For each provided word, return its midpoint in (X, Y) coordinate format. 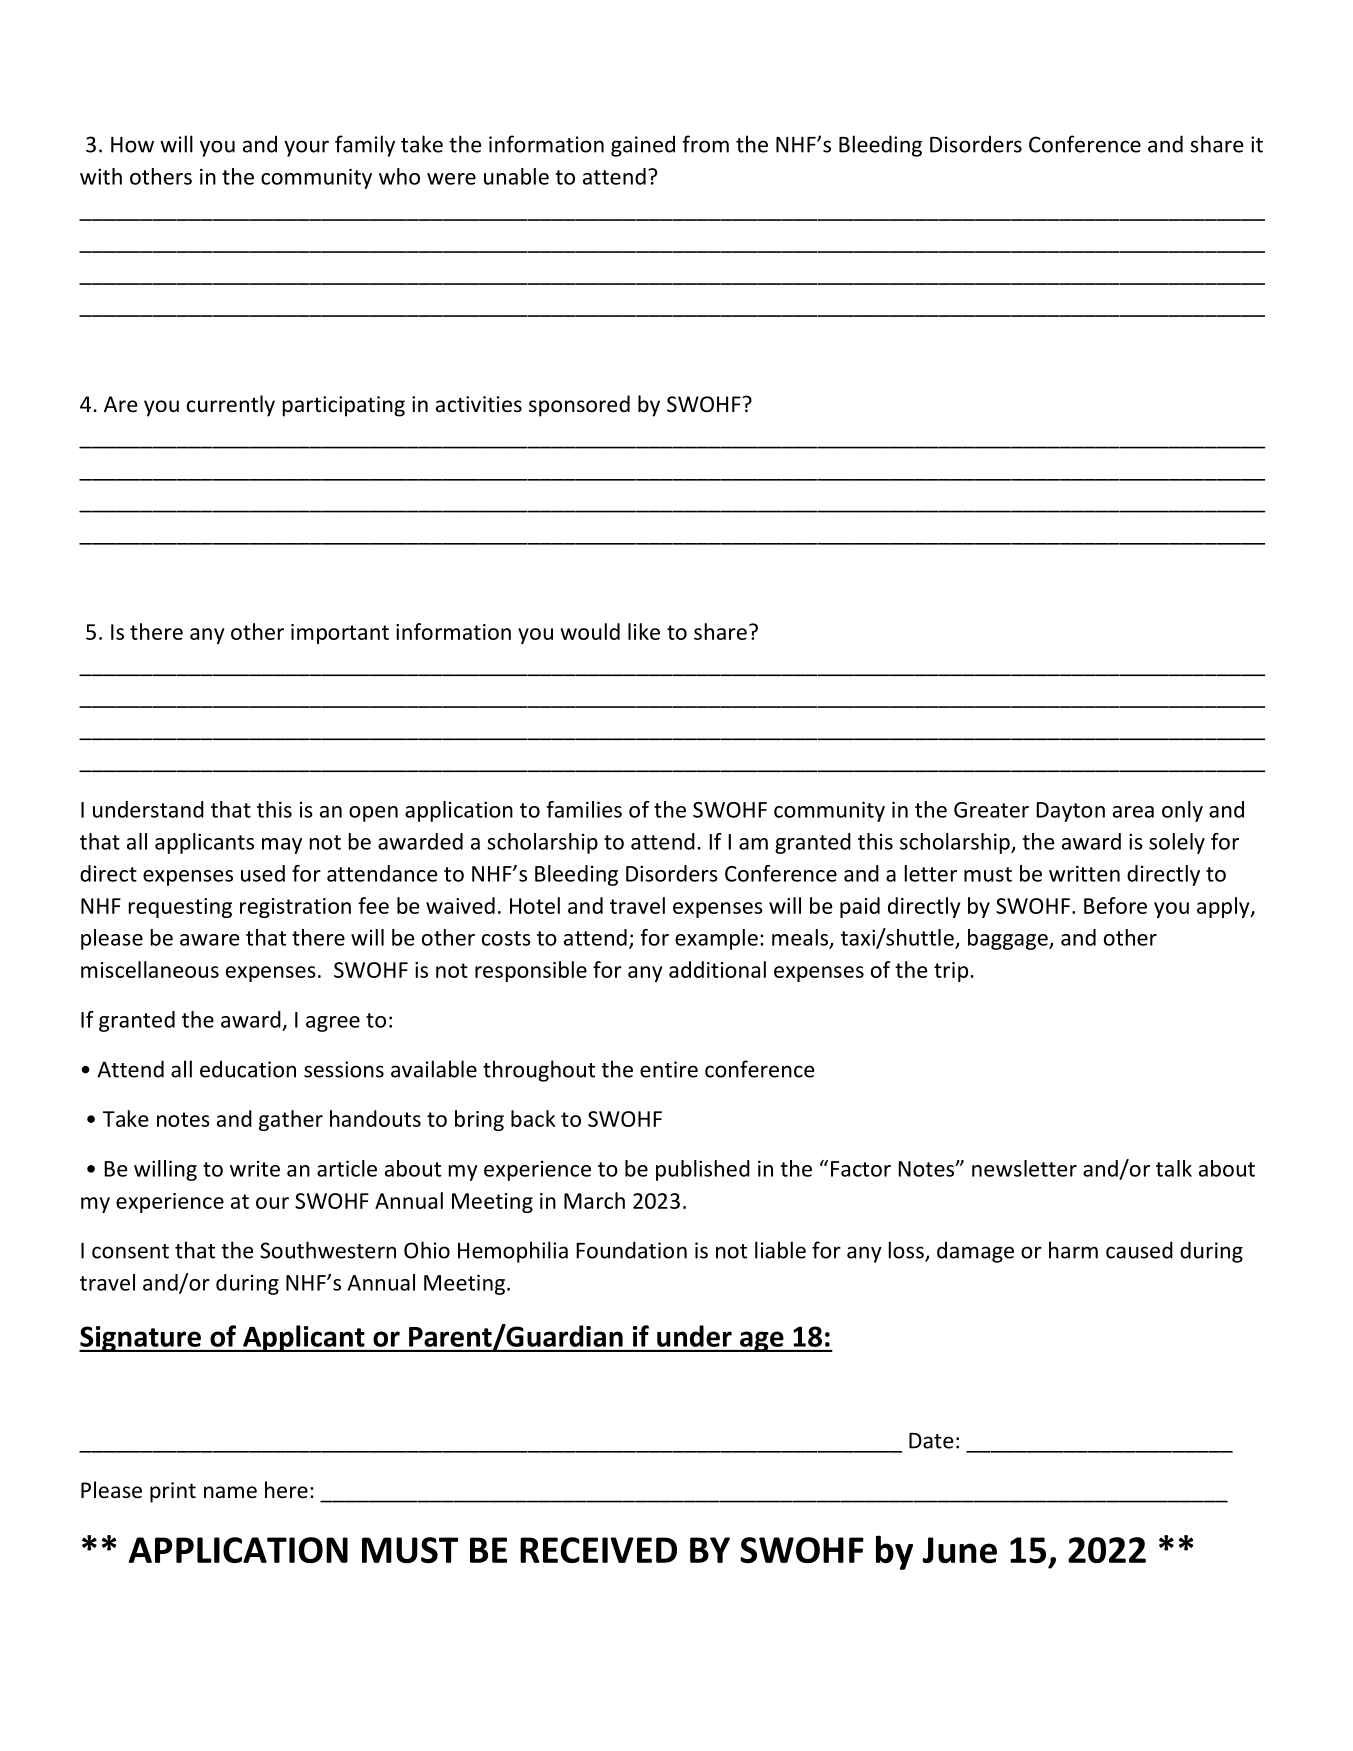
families (584, 809)
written (1084, 873)
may (282, 846)
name (230, 1492)
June (960, 1550)
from (705, 144)
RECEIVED (598, 1550)
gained (643, 146)
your (306, 148)
